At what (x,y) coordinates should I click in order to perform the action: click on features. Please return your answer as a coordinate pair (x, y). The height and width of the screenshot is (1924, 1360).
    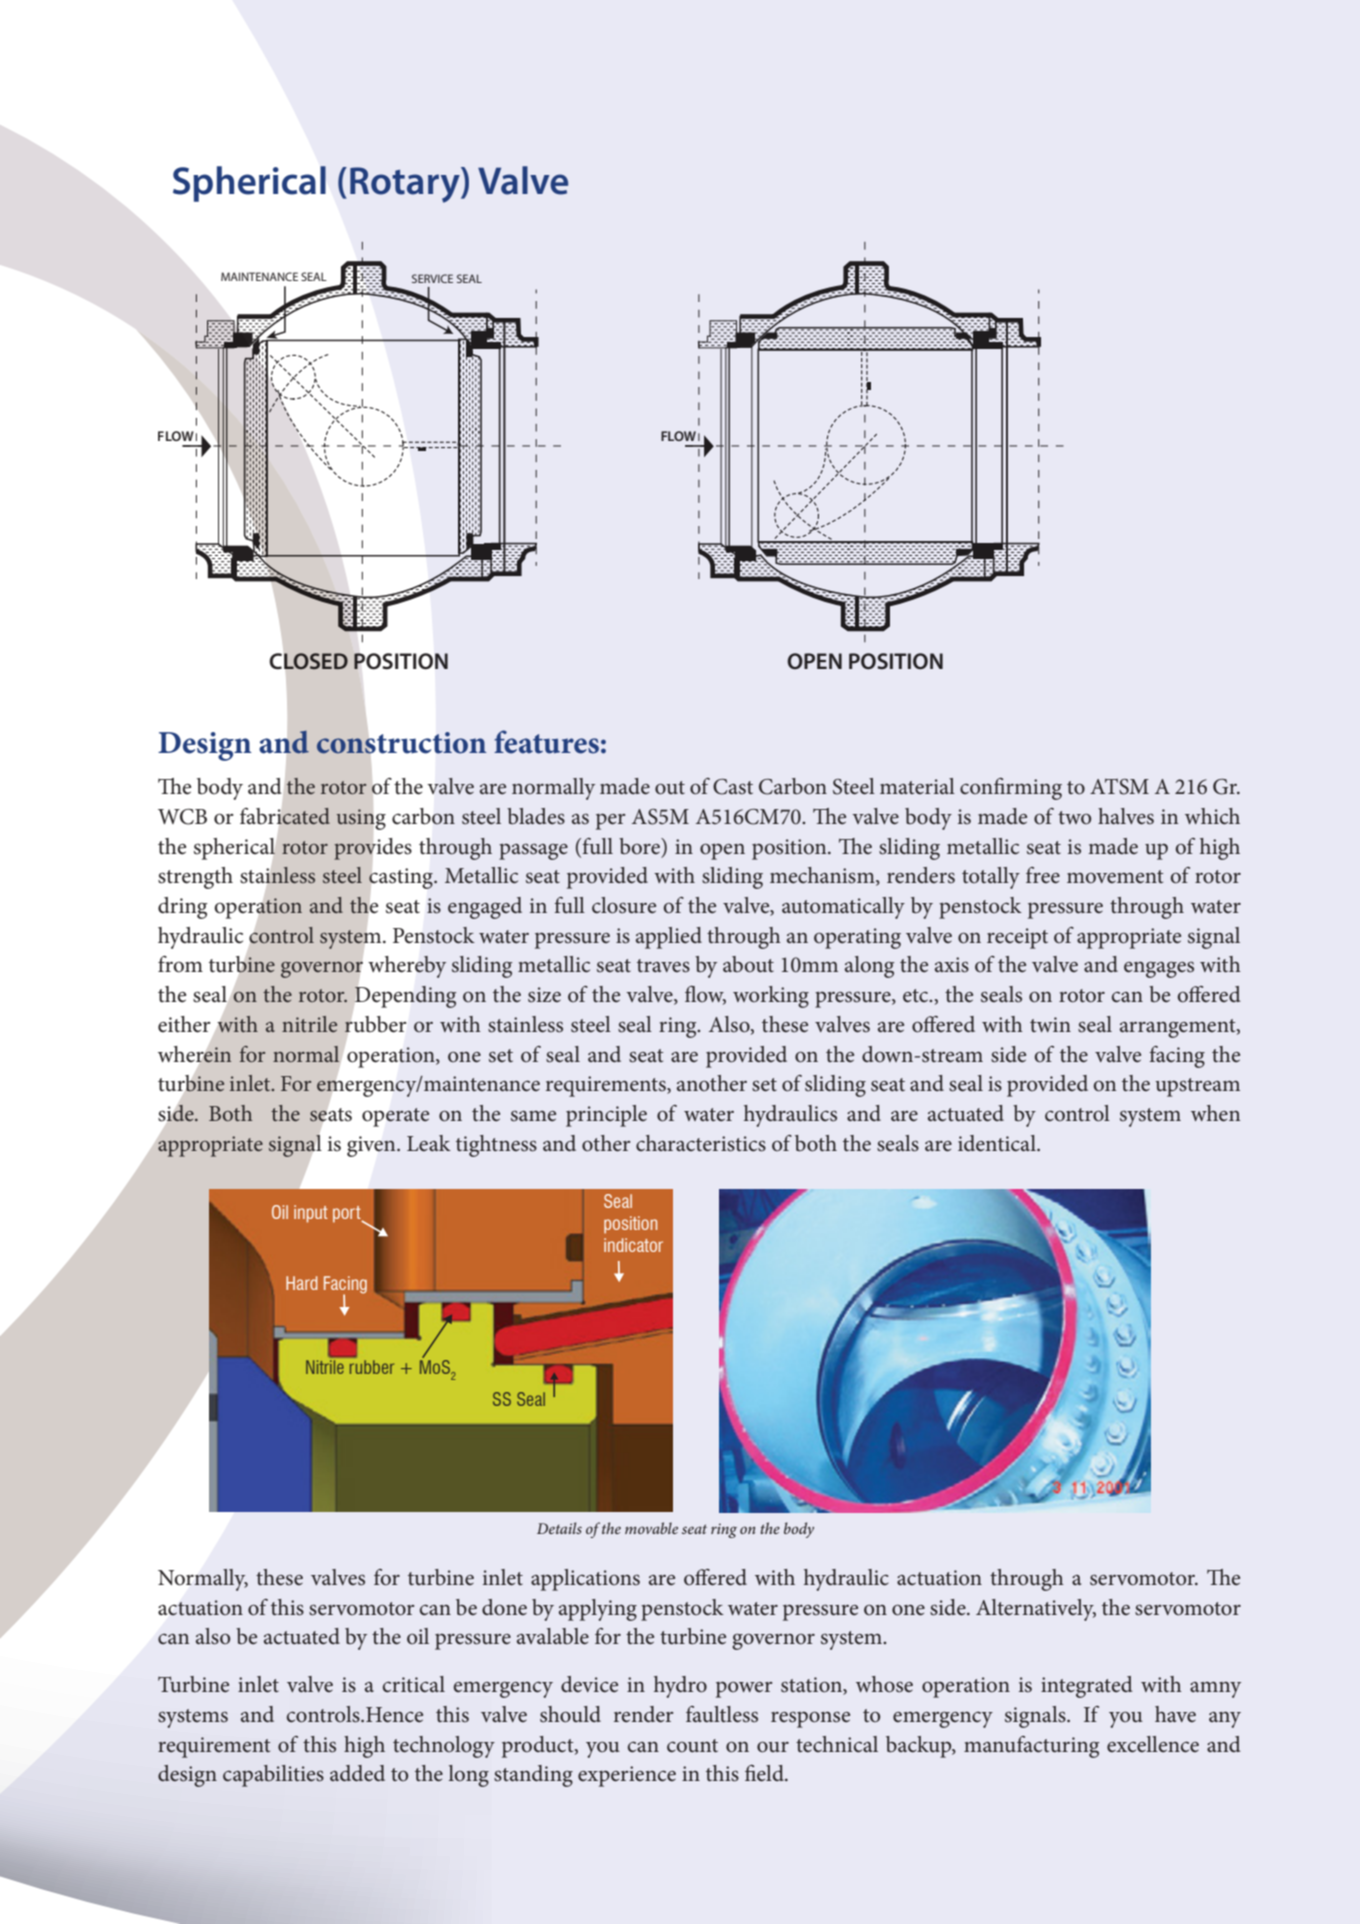
    Looking at the image, I should click on (546, 742).
